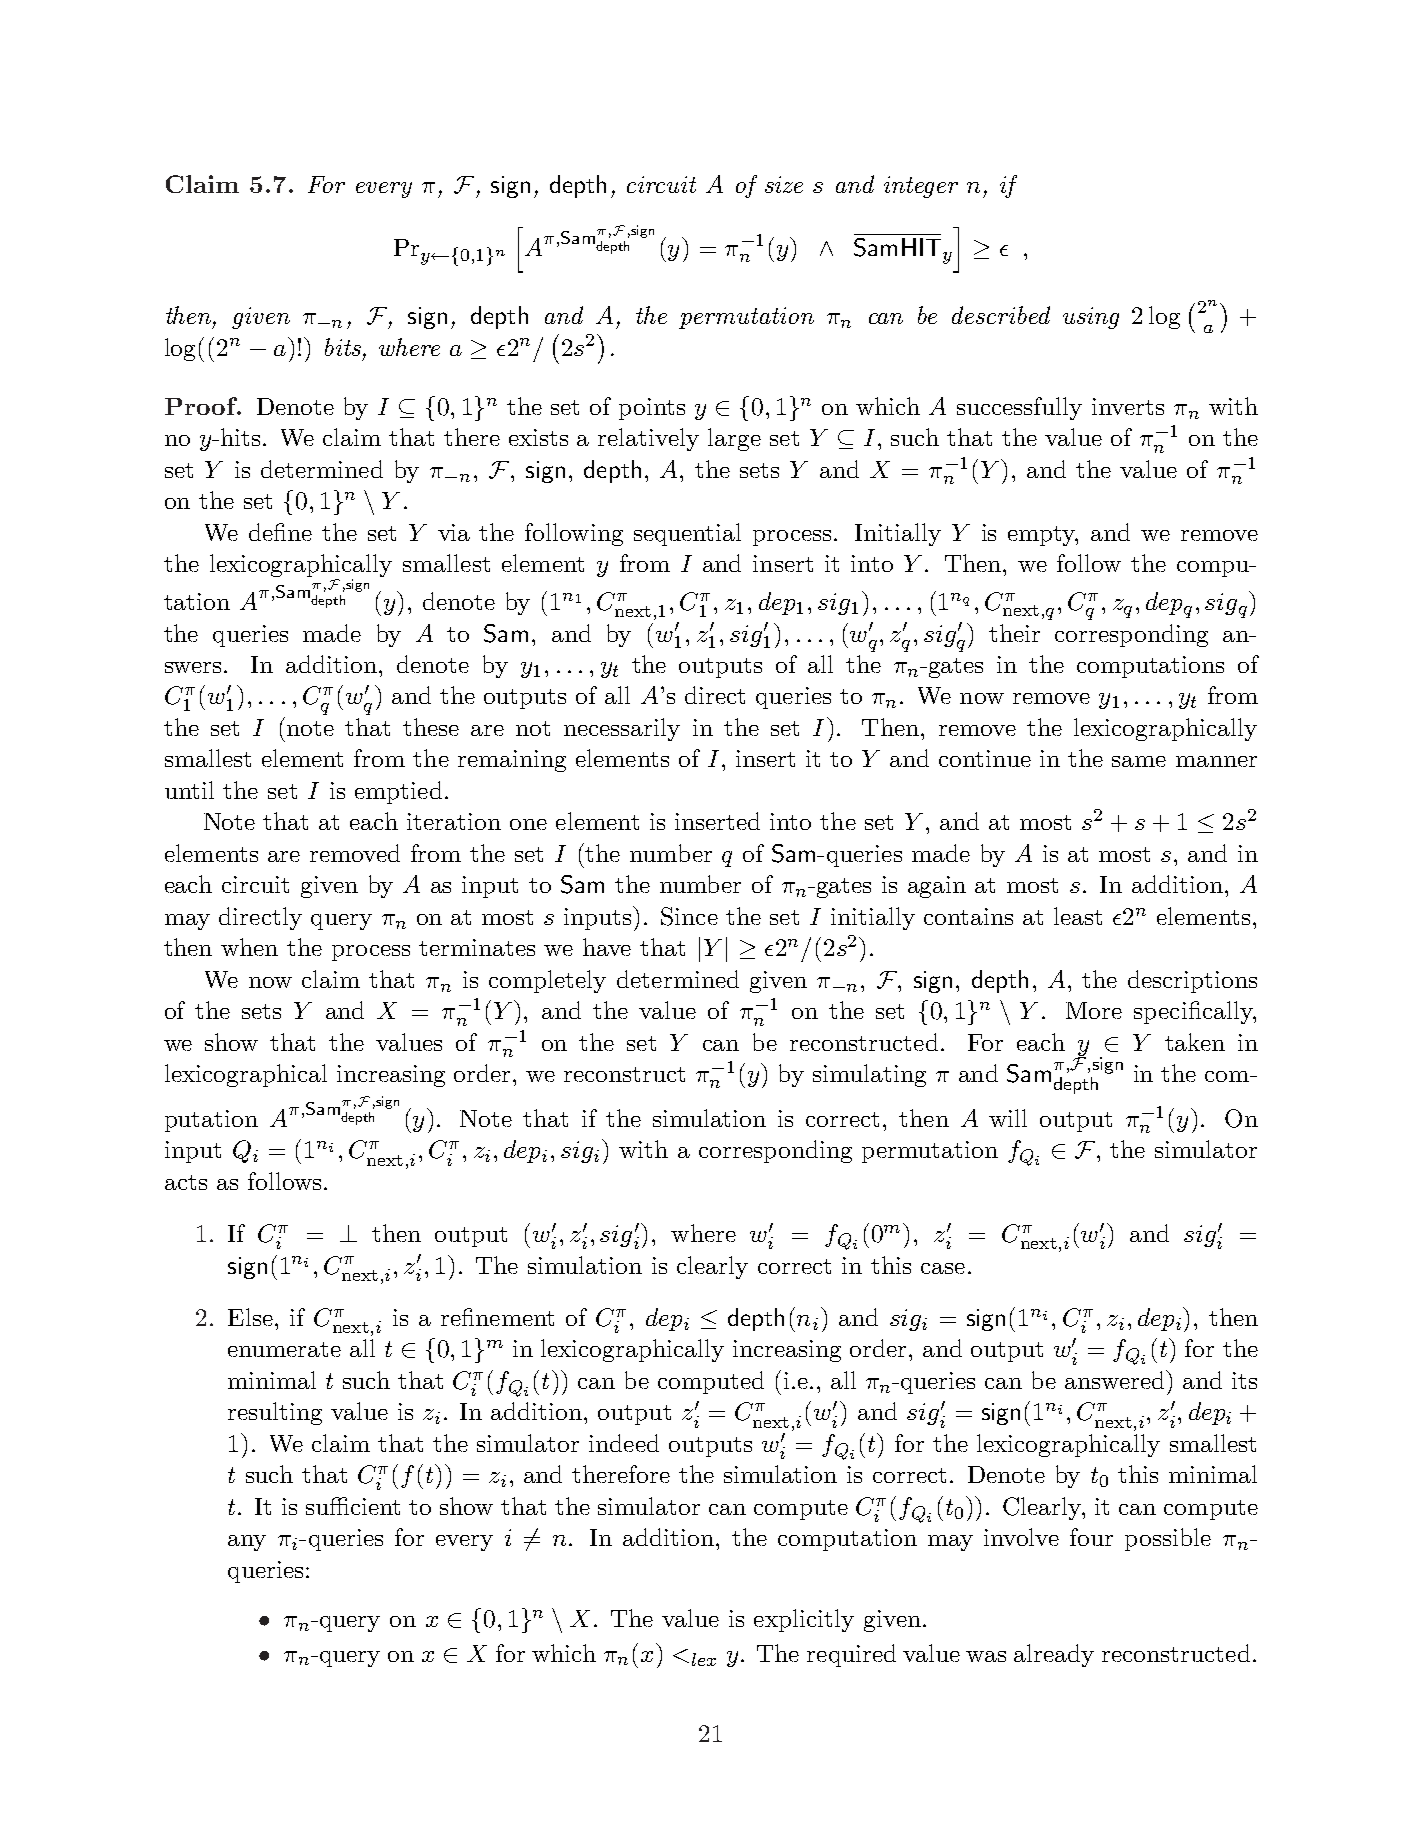 The width and height of the image is (1422, 1840). What do you see at coordinates (431, 727) in the image?
I see `these` at bounding box center [431, 727].
